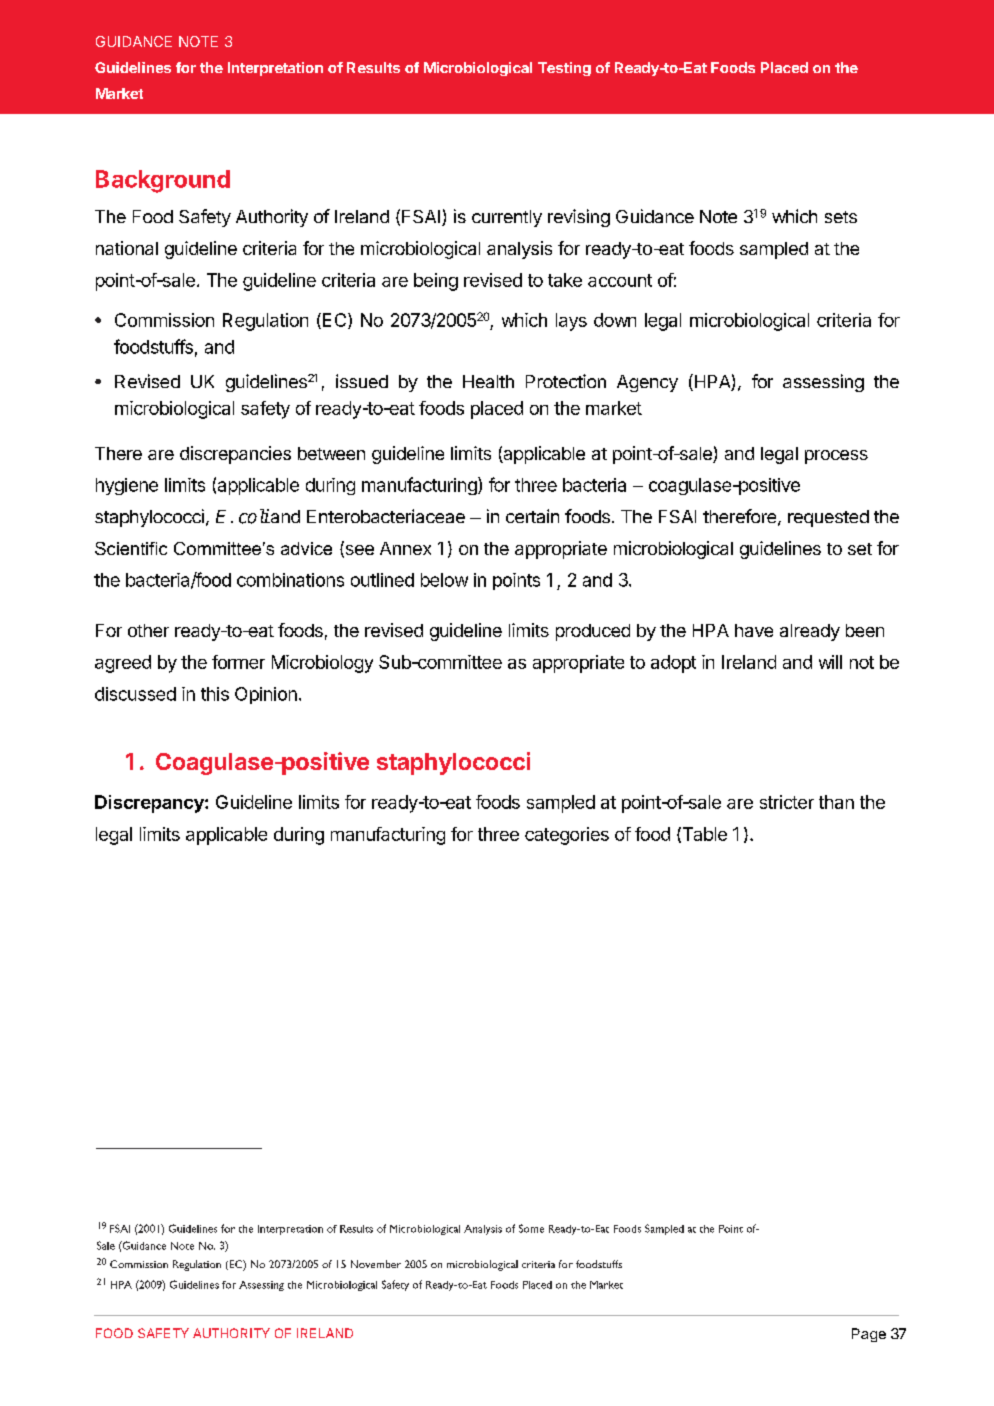 This document has width=994, height=1406. I want to click on stricter, so click(787, 802).
